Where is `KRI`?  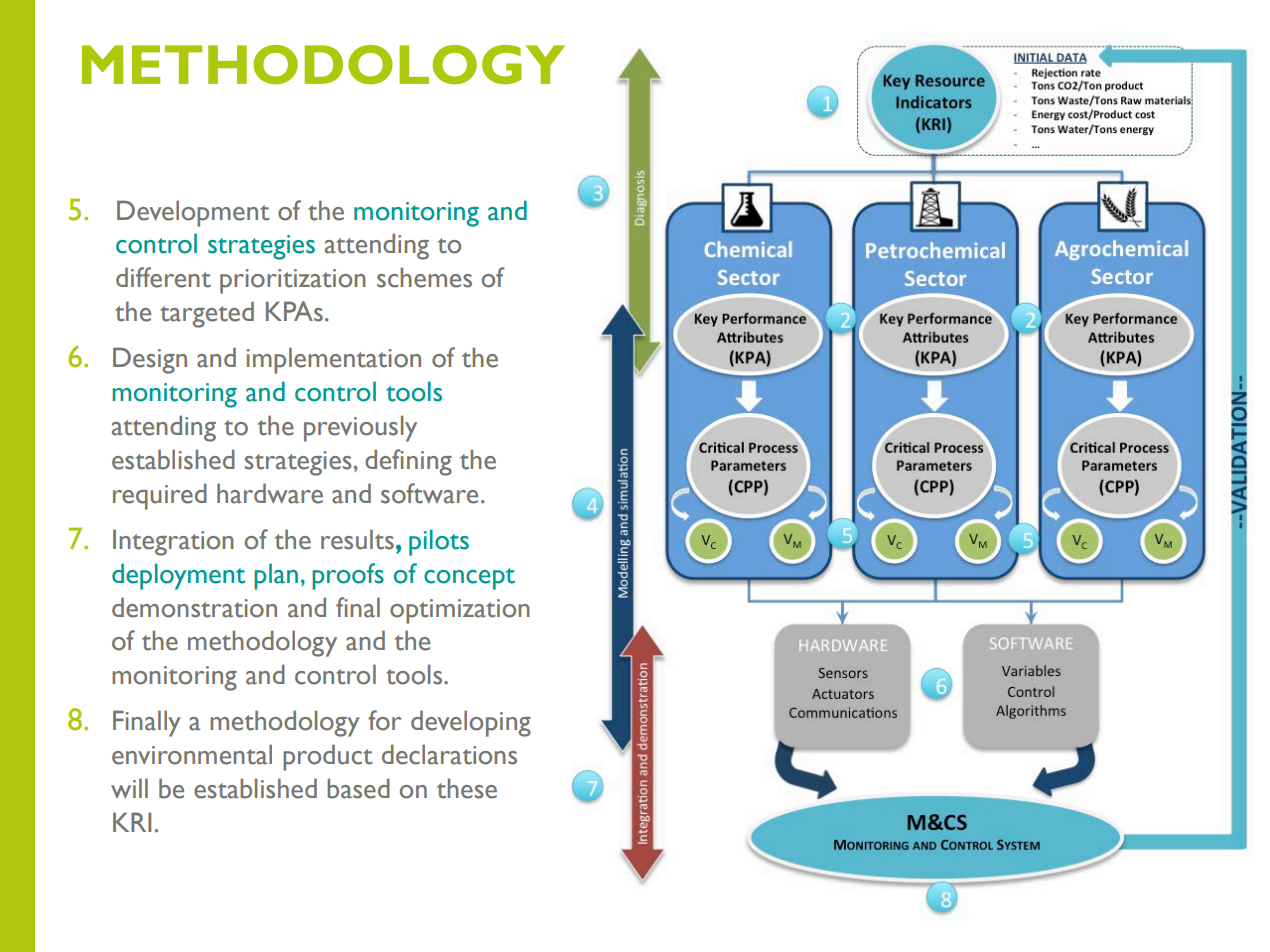 KRI is located at coordinates (132, 822).
